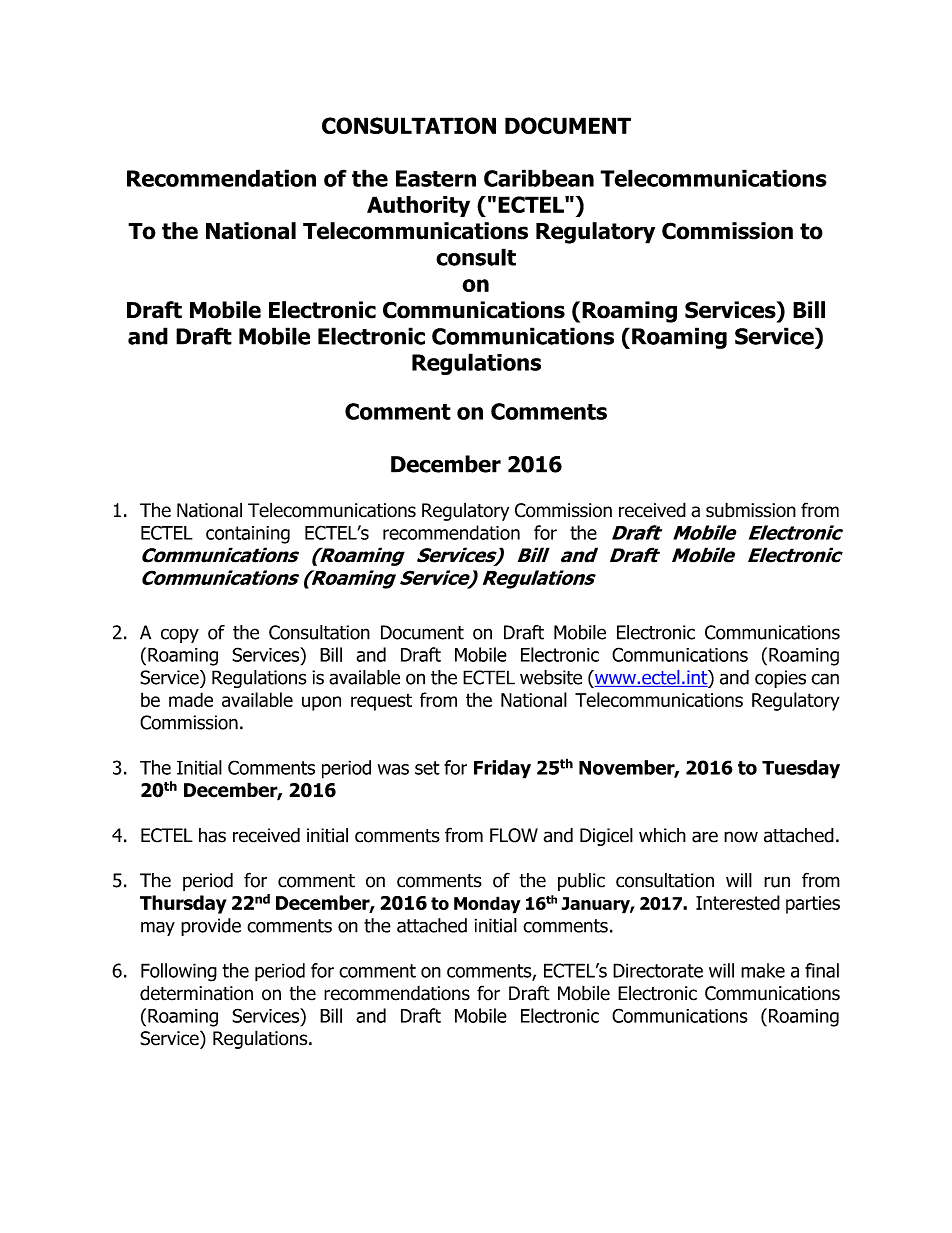 This image has height=1233, width=952. I want to click on containing, so click(248, 535).
